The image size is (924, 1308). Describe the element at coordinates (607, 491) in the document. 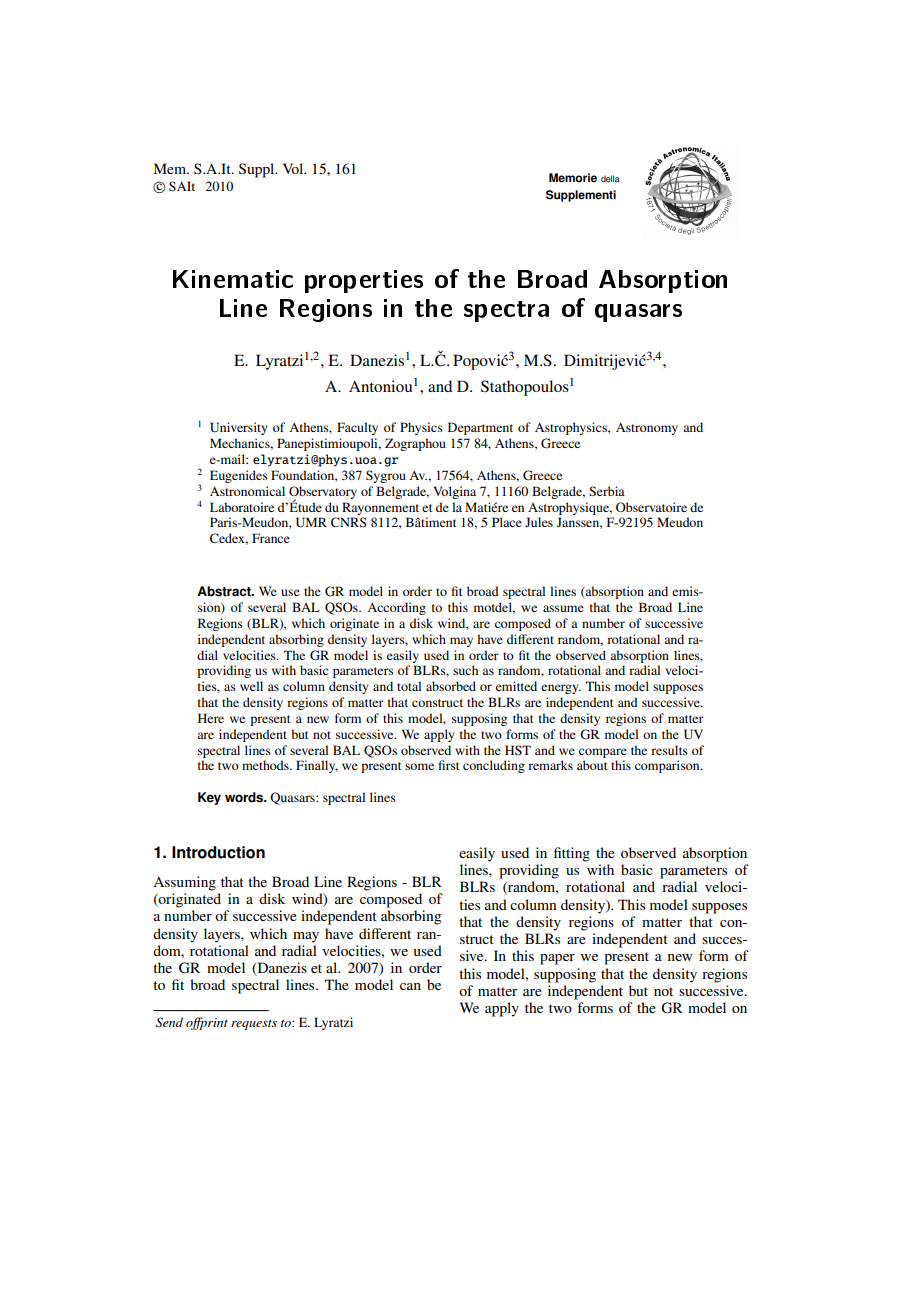

I see `Serbia` at that location.
